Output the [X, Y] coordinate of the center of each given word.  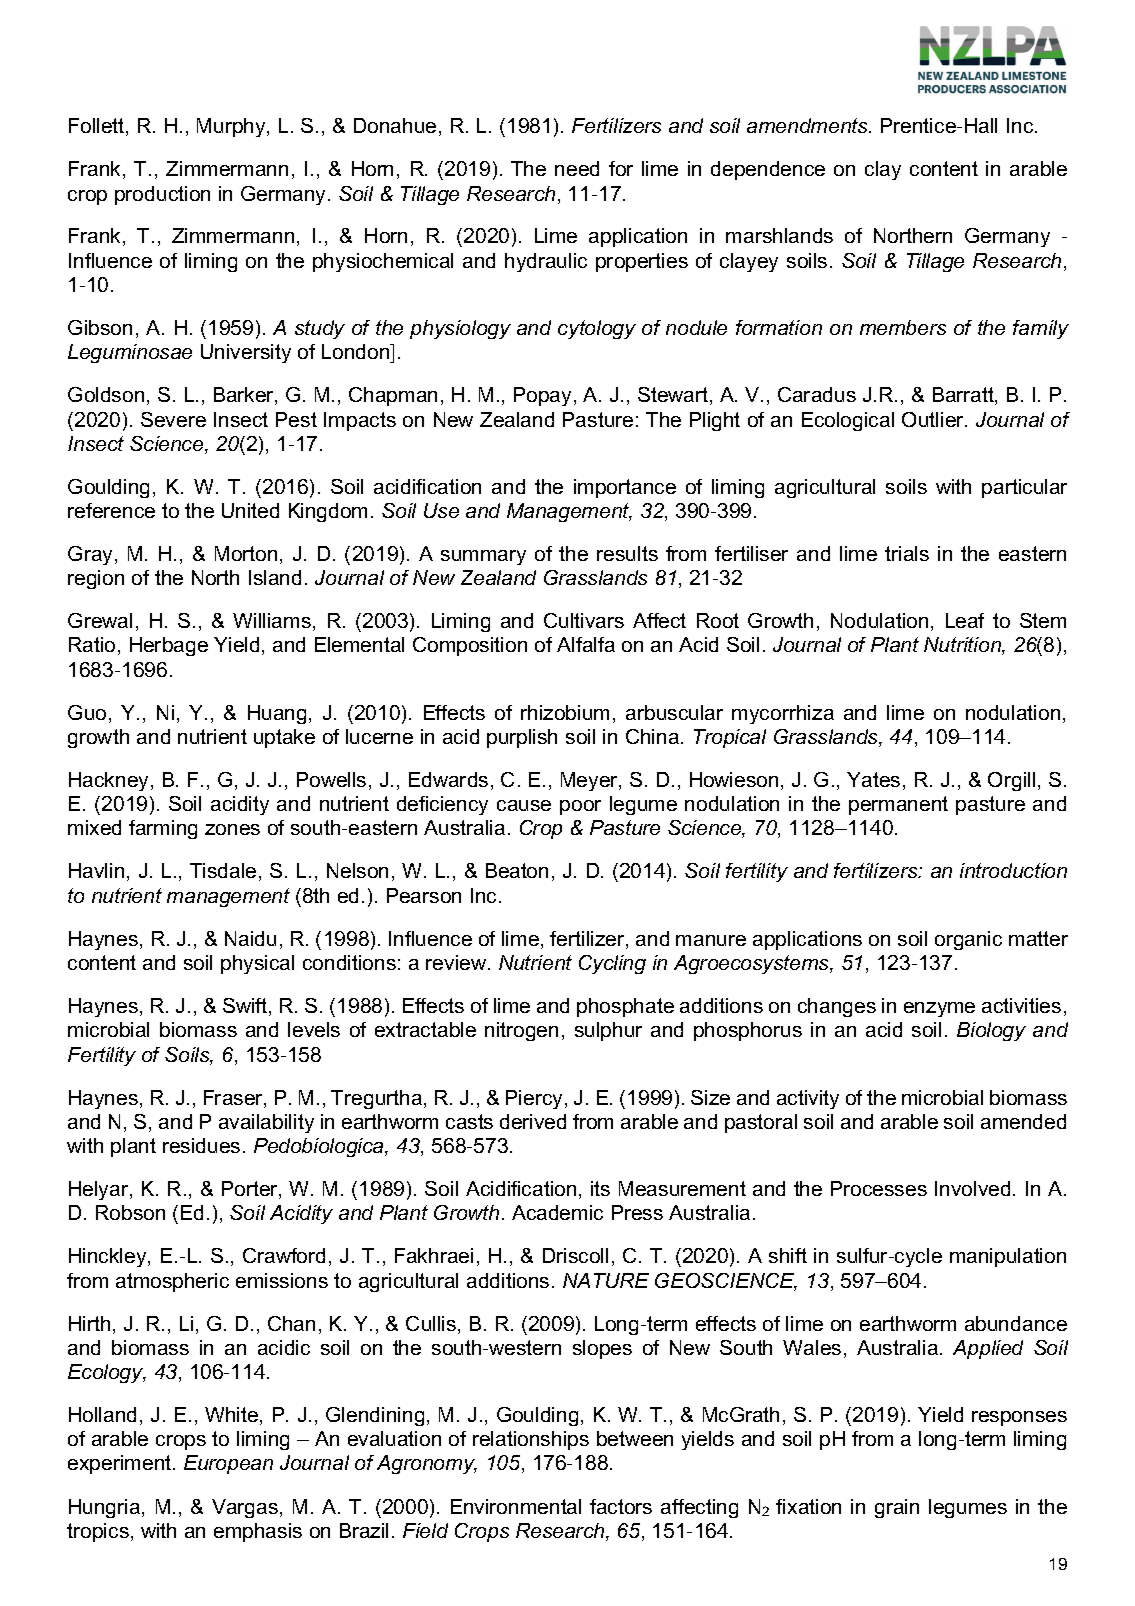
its [600, 1188]
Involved [972, 1188]
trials [907, 553]
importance [625, 488]
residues [201, 1145]
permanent [898, 805]
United [250, 510]
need [577, 168]
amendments [808, 125]
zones [232, 829]
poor [580, 807]
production [162, 195]
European [228, 1464]
